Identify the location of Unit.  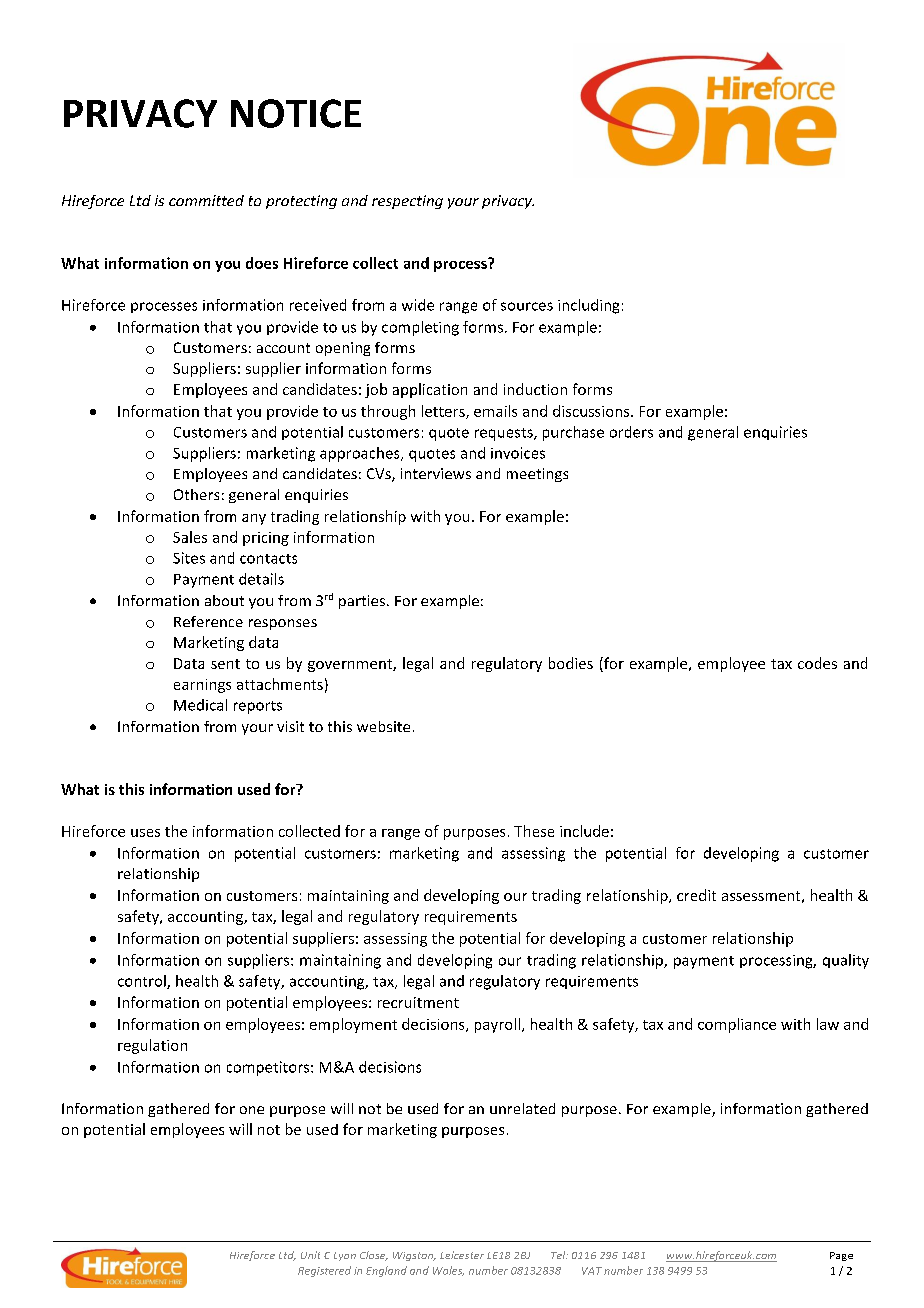
(310, 1255).
